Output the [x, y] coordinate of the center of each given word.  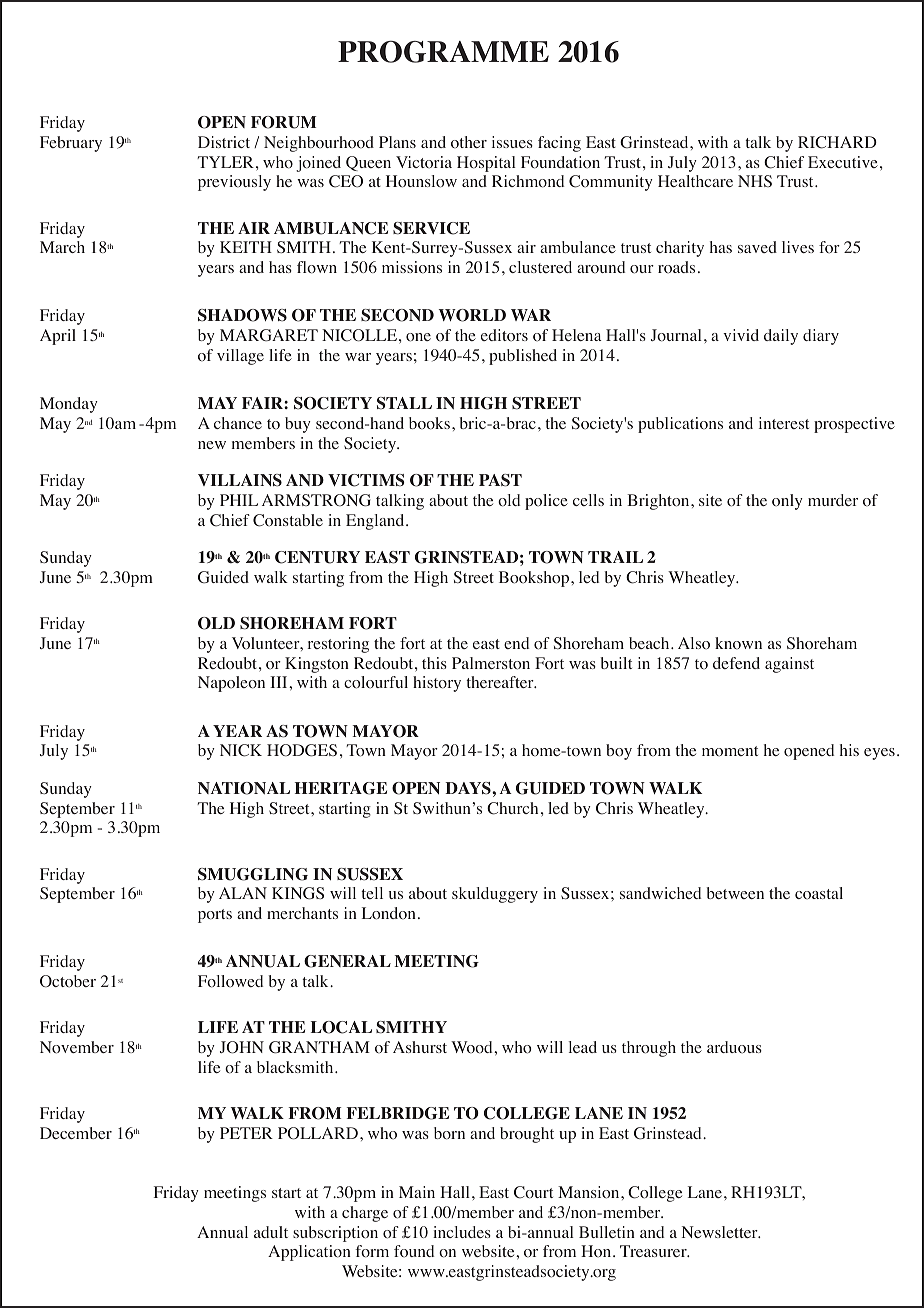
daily [781, 337]
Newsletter [721, 1232]
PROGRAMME [443, 52]
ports [215, 916]
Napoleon [231, 684]
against [789, 665]
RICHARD [837, 142]
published [523, 357]
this [434, 663]
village [240, 357]
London [389, 913]
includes [462, 1232]
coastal [819, 893]
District [224, 142]
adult [271, 1232]
